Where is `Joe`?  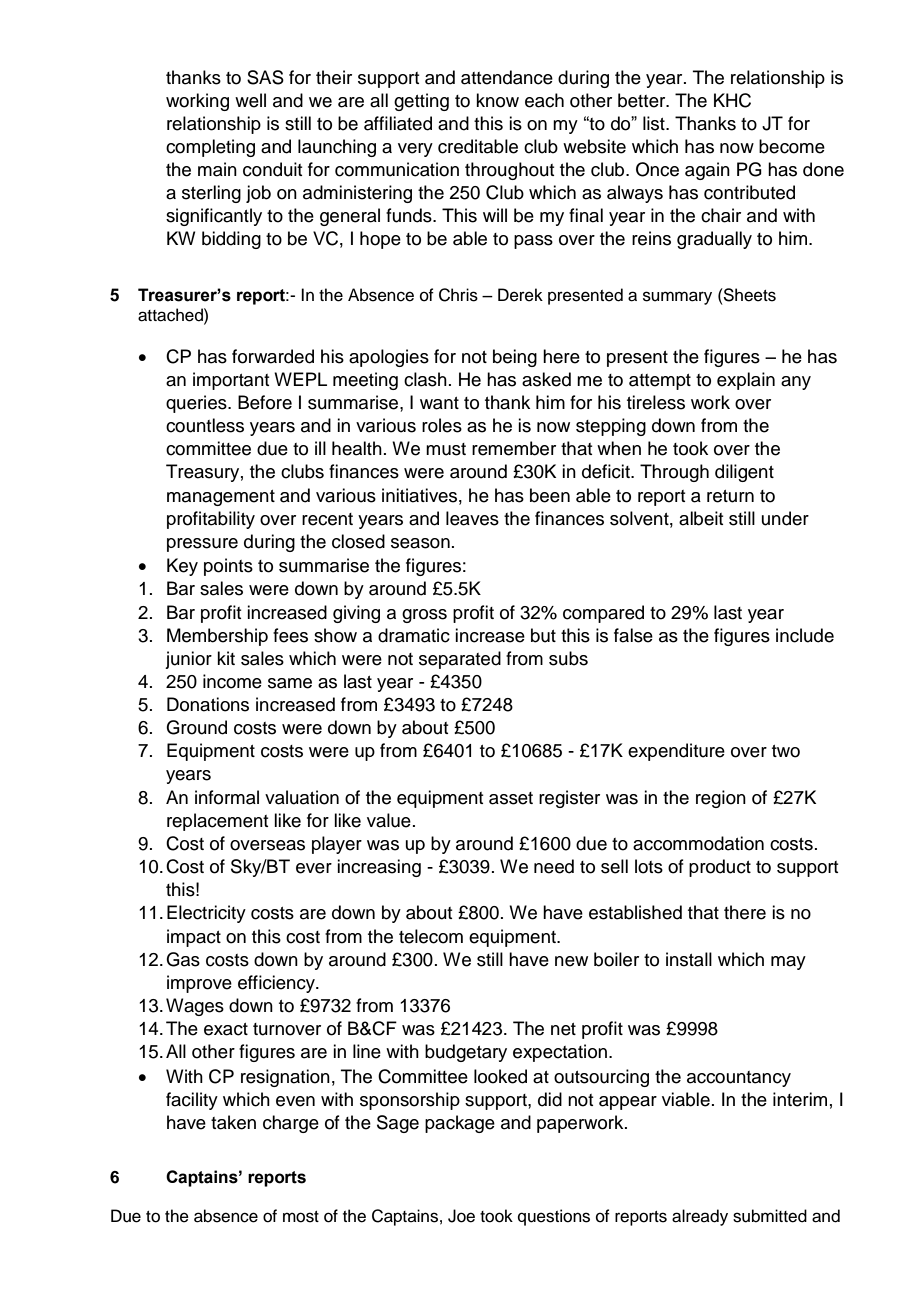 Joe is located at coordinates (461, 1216).
